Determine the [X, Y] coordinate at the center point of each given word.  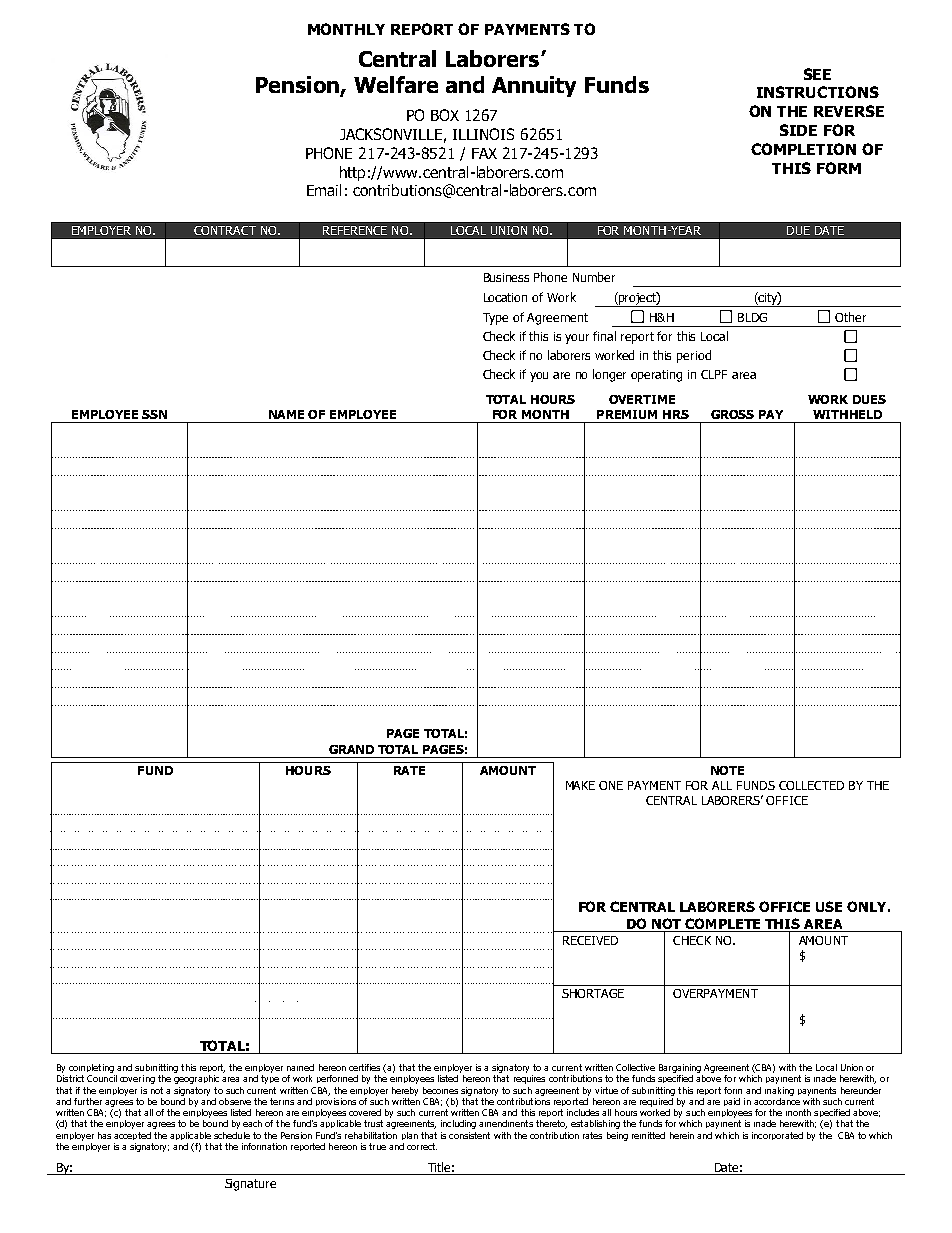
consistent [469, 1135]
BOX [445, 115]
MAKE [580, 785]
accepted [132, 1136]
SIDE [798, 130]
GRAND [351, 749]
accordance [777, 1100]
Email [324, 190]
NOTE [727, 770]
